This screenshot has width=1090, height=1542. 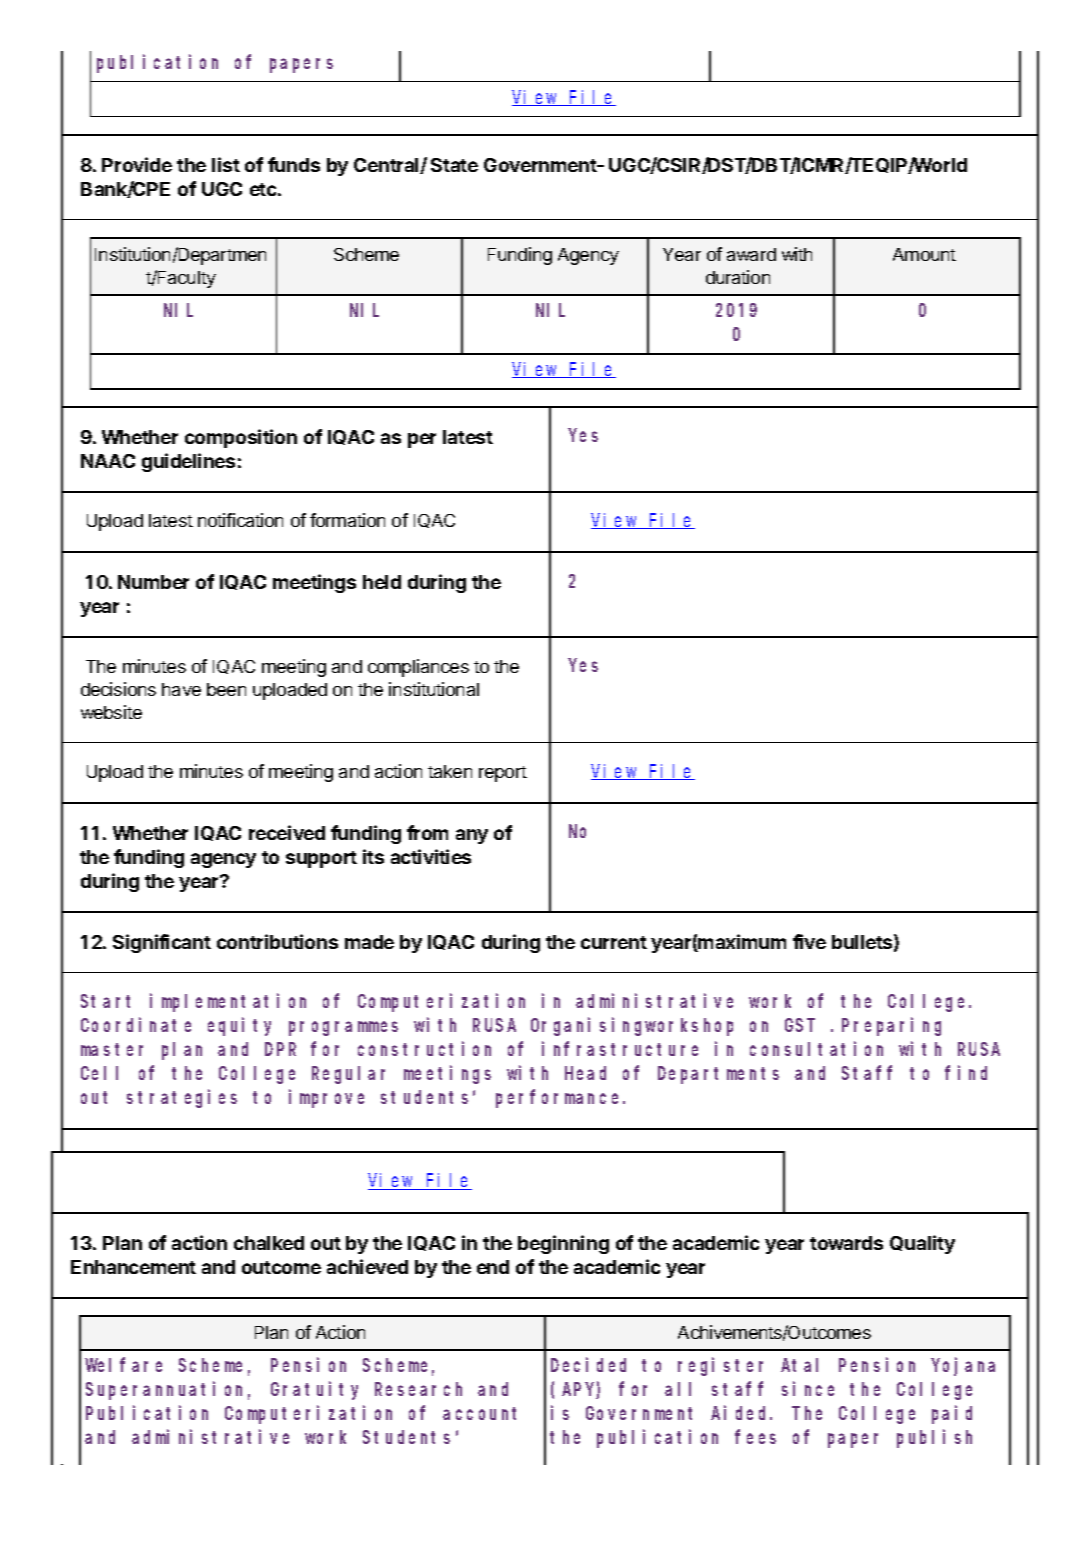 I want to click on strategies, so click(x=182, y=1098).
